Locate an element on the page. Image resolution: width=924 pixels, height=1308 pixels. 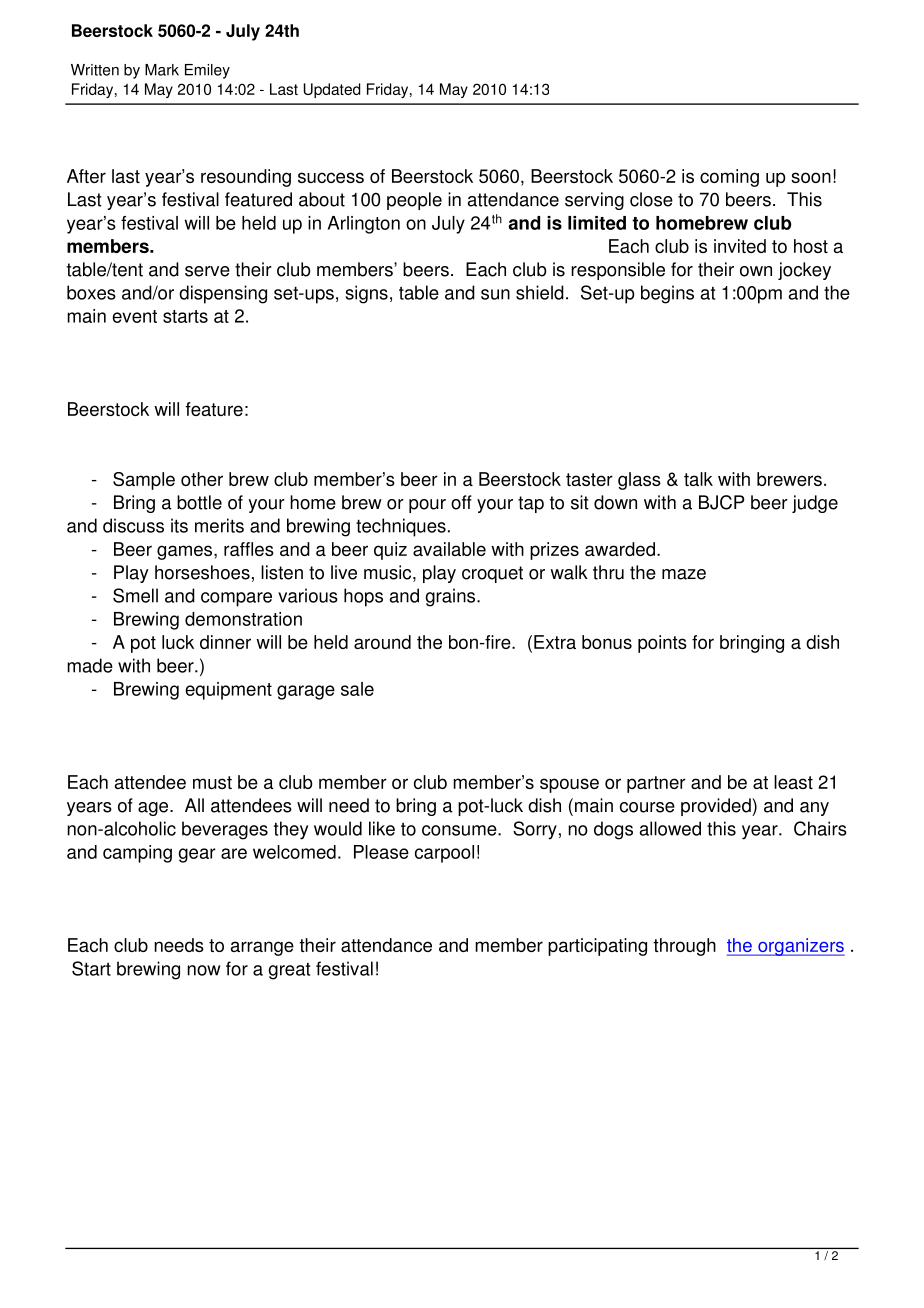
Mark is located at coordinates (162, 70).
